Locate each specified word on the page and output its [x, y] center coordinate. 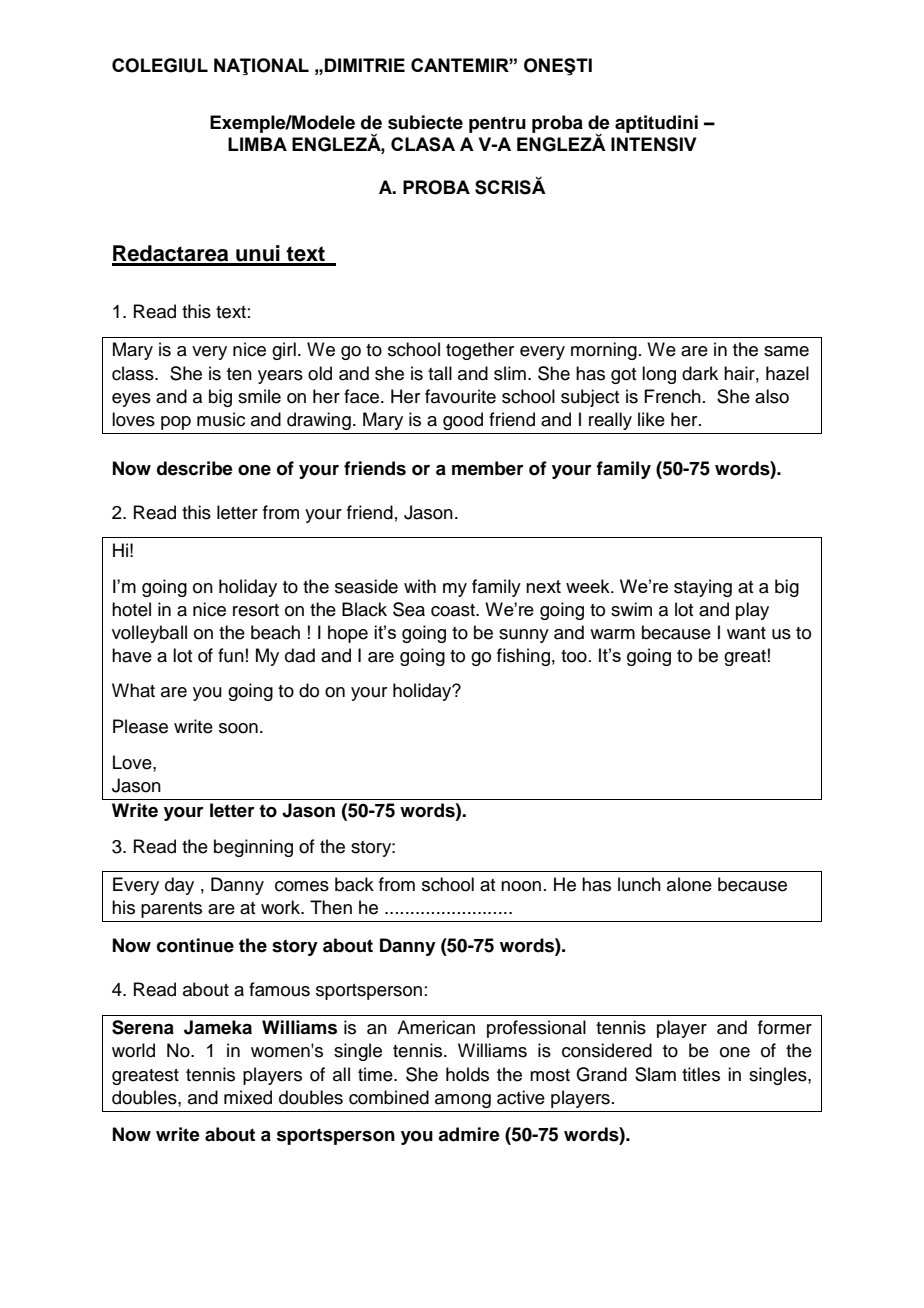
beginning [253, 848]
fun [231, 655]
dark [700, 373]
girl [284, 351]
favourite [460, 396]
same [786, 351]
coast [454, 610]
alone [689, 884]
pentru [497, 124]
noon [521, 886]
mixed [248, 1097]
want [746, 633]
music [221, 419]
